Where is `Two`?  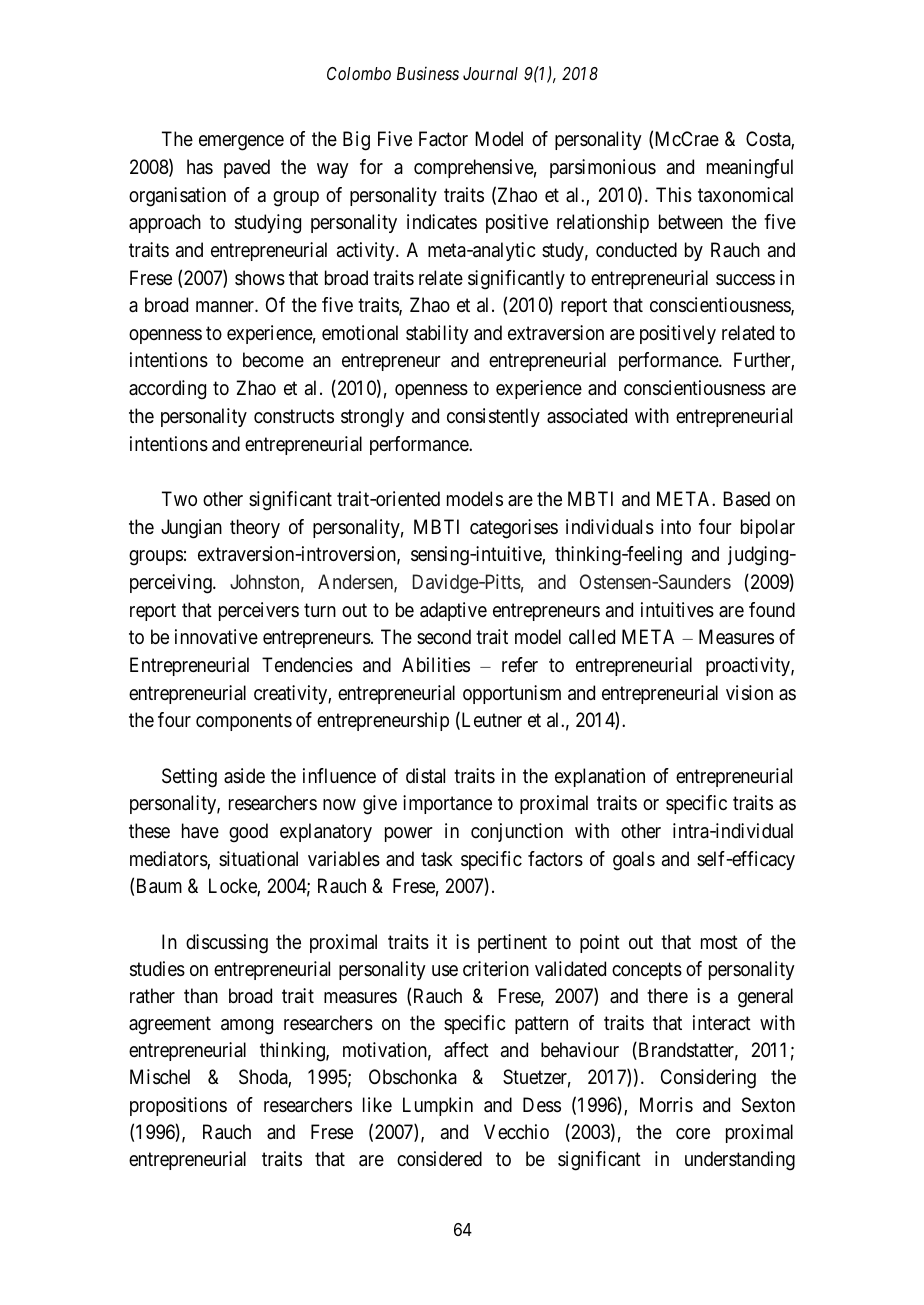 Two is located at coordinates (179, 498).
